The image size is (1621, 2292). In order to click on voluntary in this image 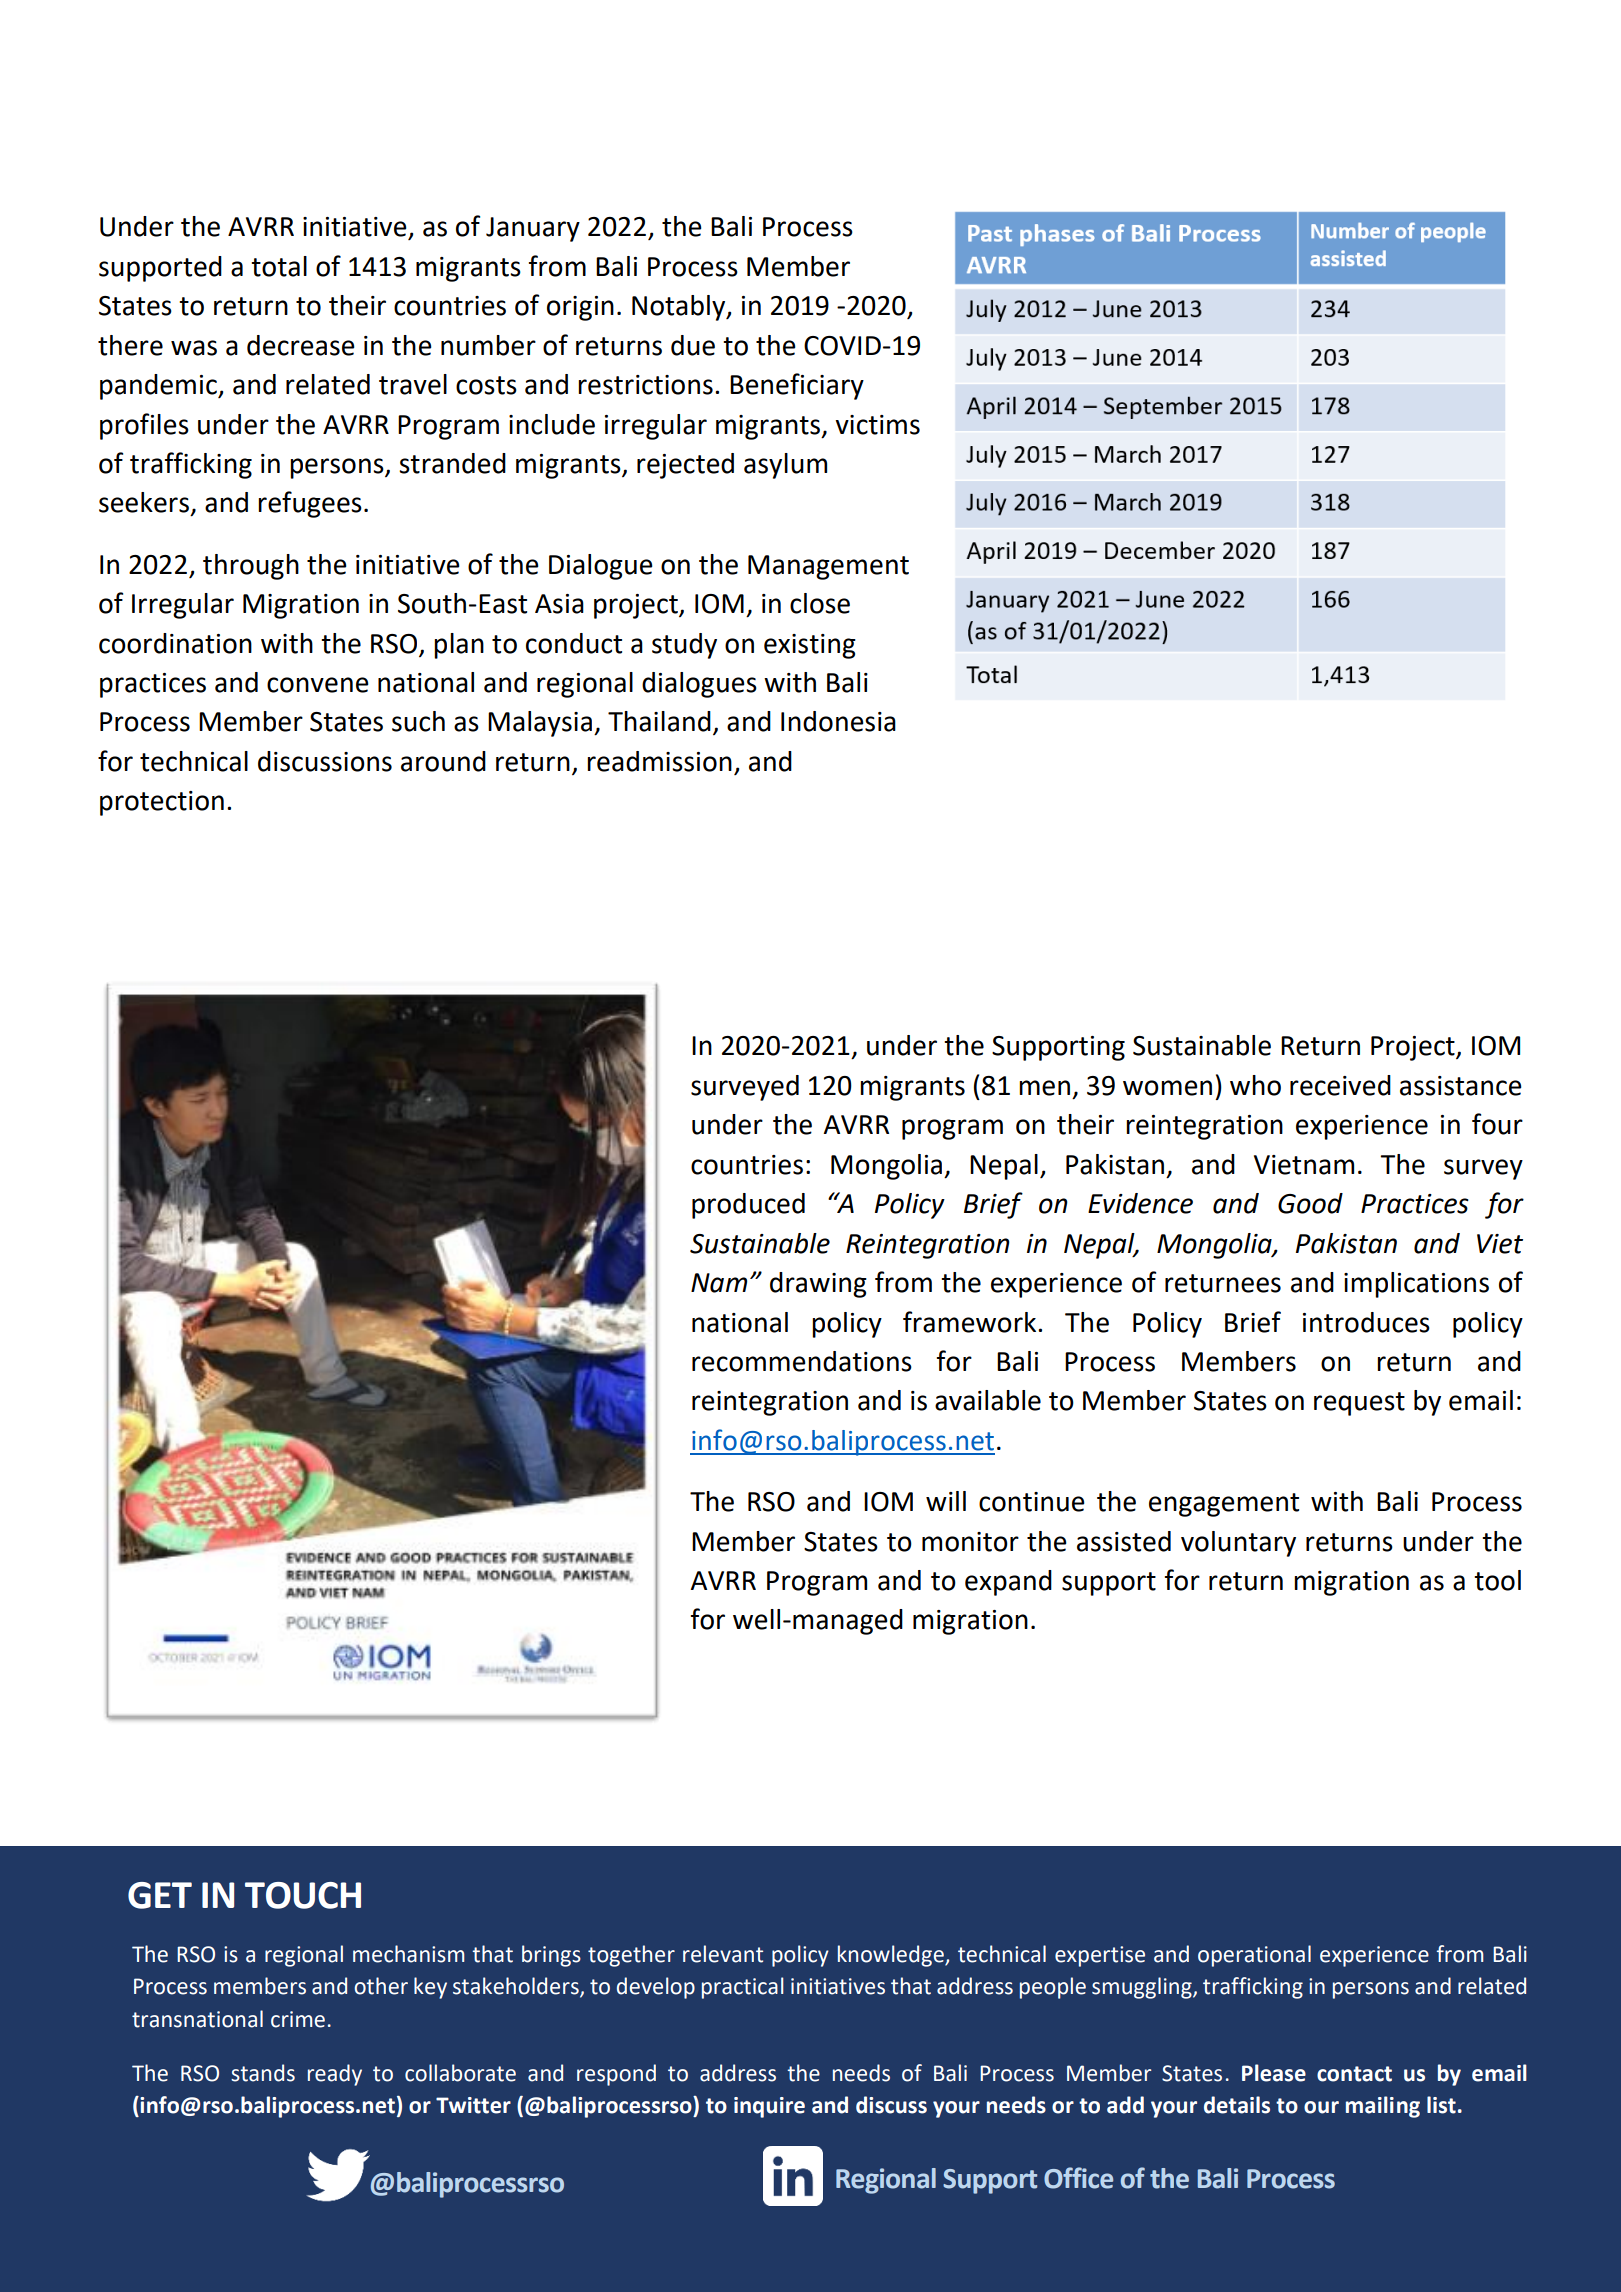, I will do `click(1238, 1544)`.
